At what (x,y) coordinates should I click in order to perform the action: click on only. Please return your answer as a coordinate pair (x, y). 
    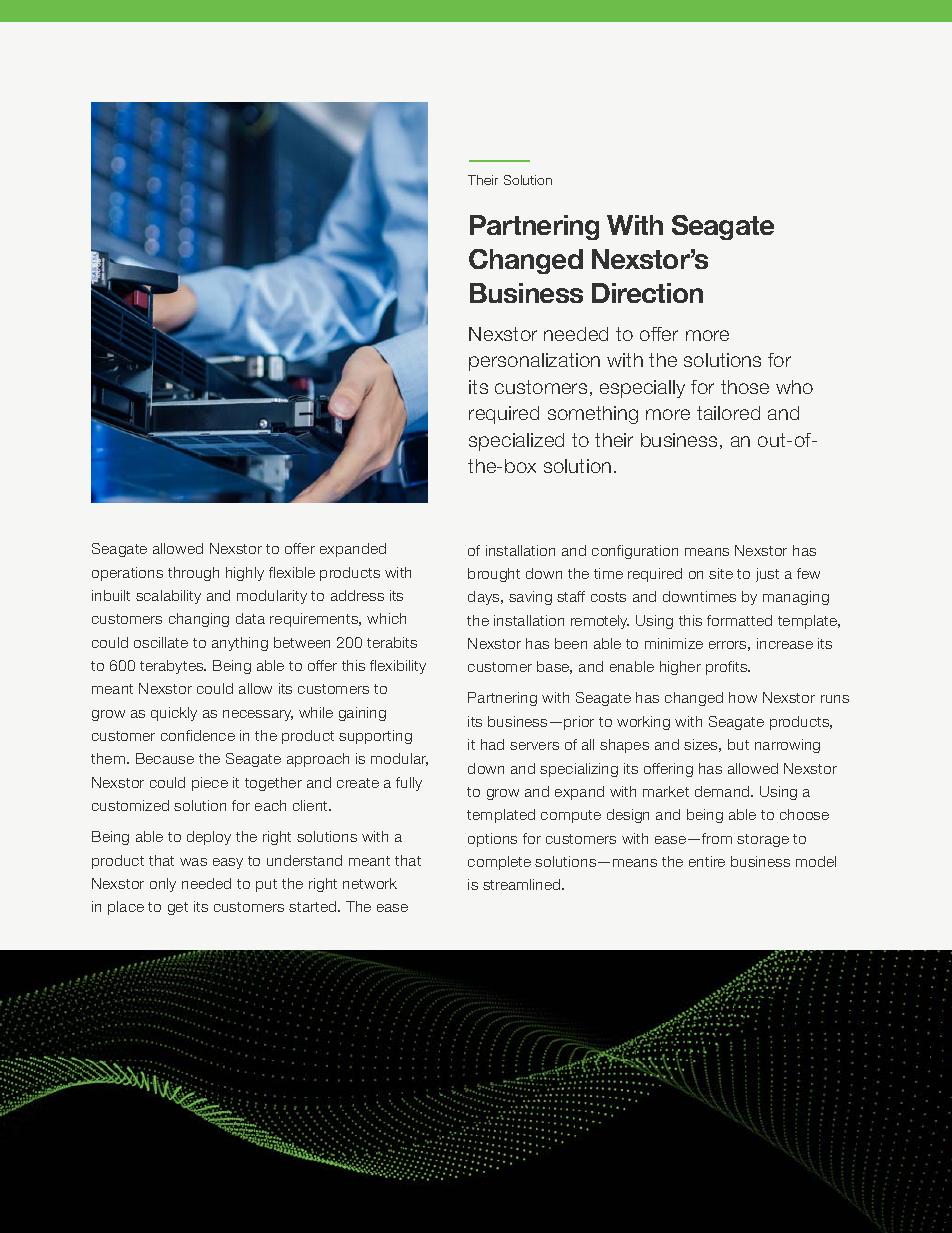
    Looking at the image, I should click on (163, 885).
